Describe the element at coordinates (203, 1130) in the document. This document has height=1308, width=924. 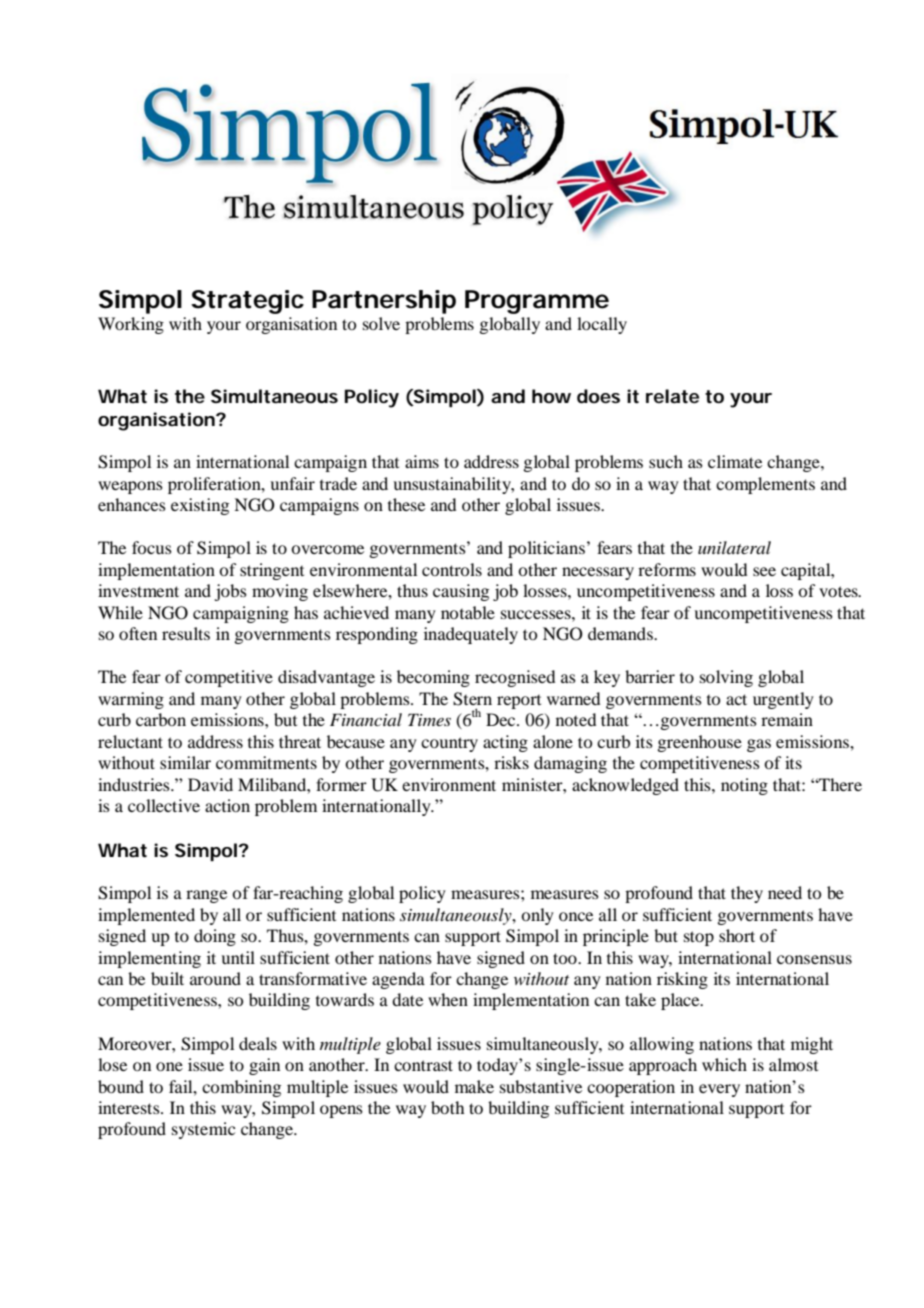
I see `systemic` at that location.
